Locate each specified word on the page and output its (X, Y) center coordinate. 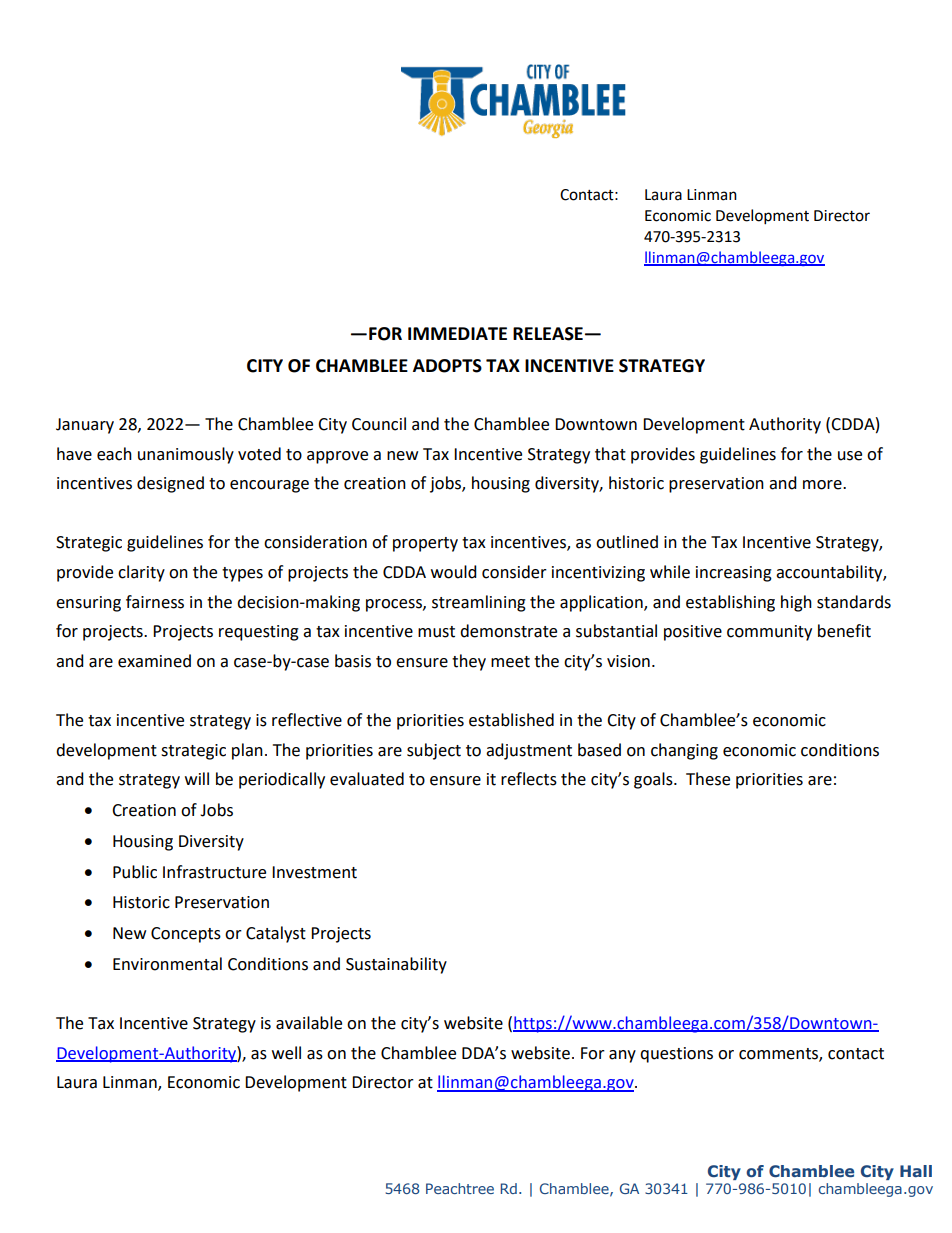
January (85, 426)
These (708, 779)
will (197, 778)
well (286, 1053)
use (850, 456)
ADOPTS (447, 366)
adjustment (529, 751)
